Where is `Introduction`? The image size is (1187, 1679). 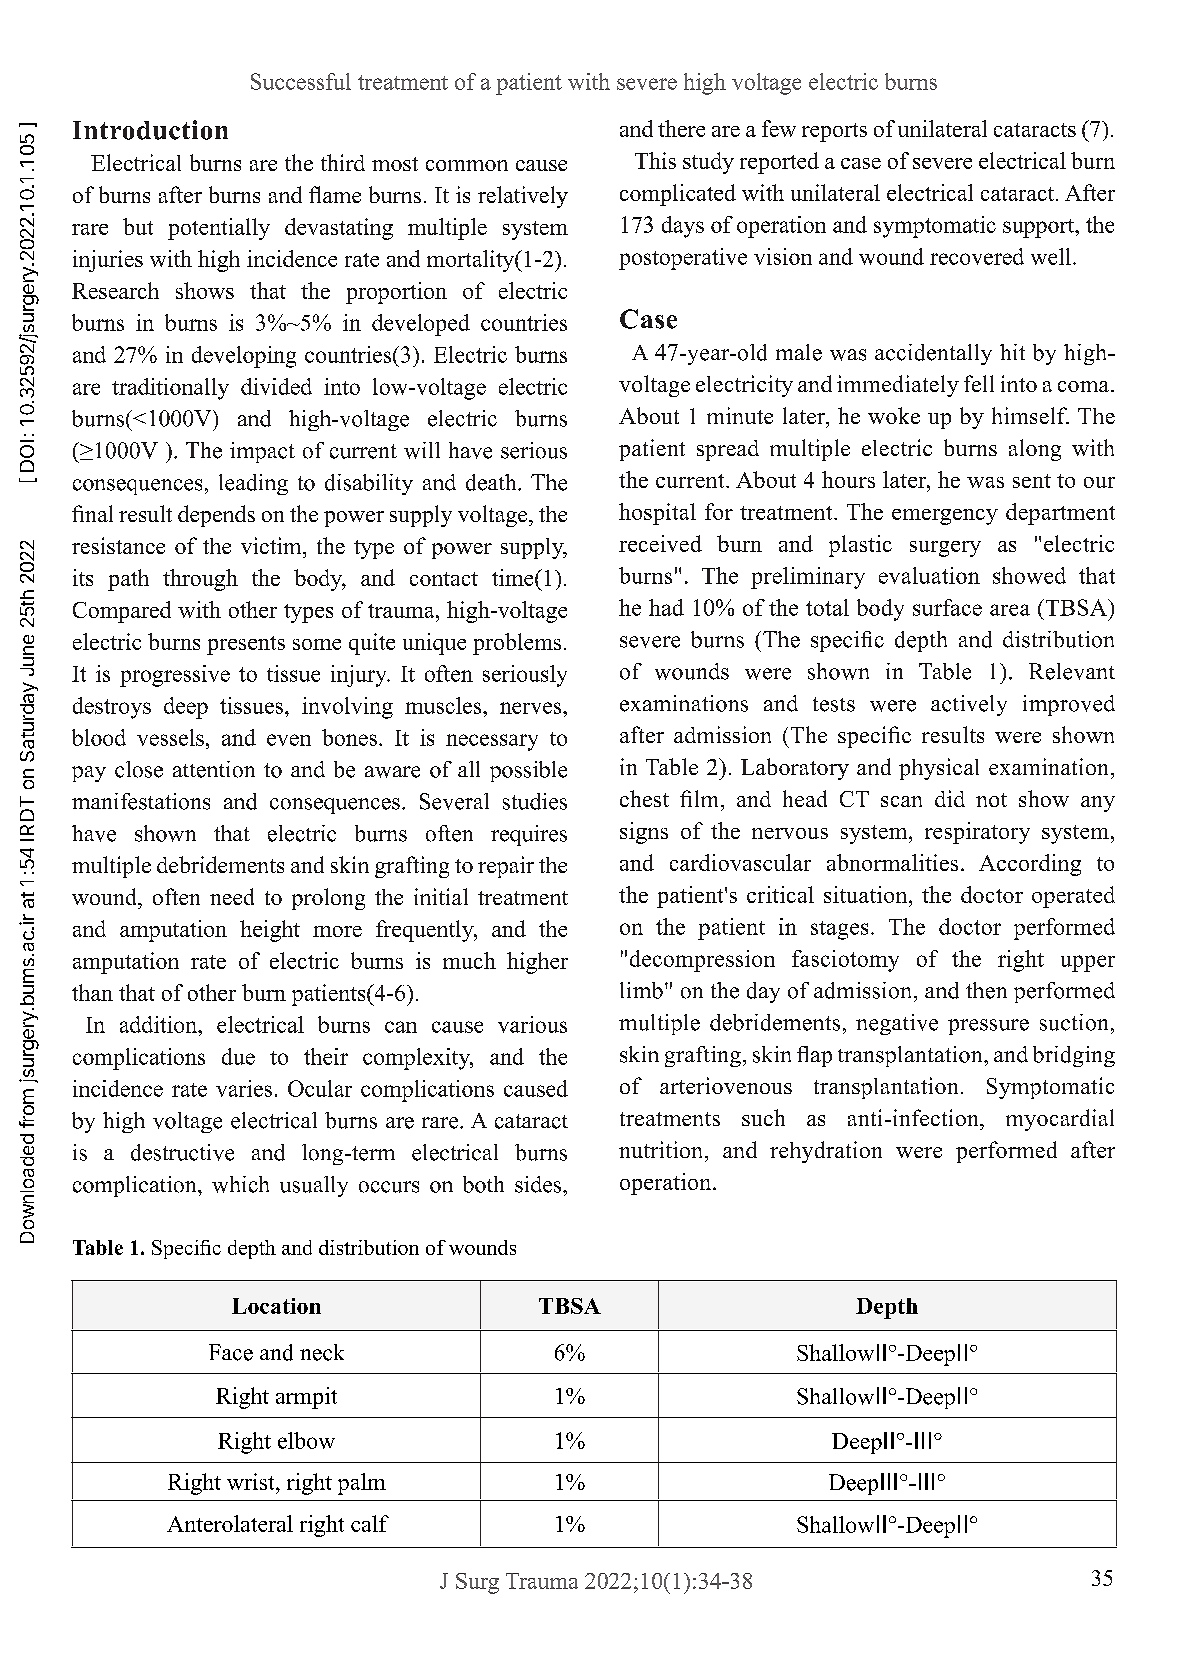
Introduction is located at coordinates (150, 130).
